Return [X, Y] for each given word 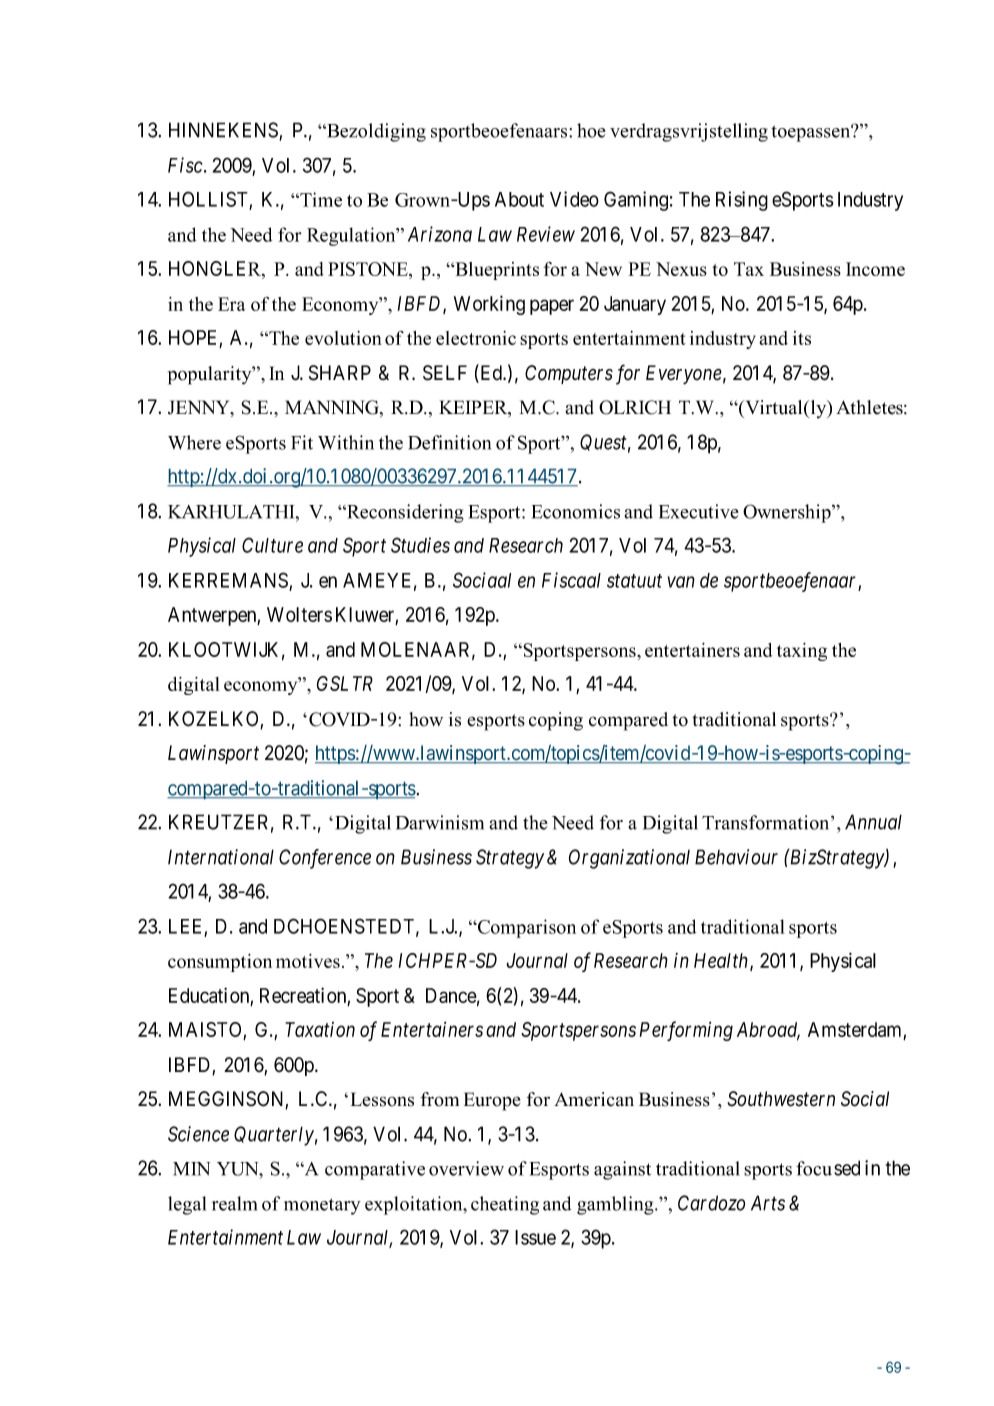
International [221, 857]
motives [308, 961]
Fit [302, 442]
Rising [742, 201]
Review [546, 234]
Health [722, 961]
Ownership [788, 513]
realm [234, 1203]
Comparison [526, 928]
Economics [576, 511]
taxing [802, 652]
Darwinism [440, 822]
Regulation [352, 236]
